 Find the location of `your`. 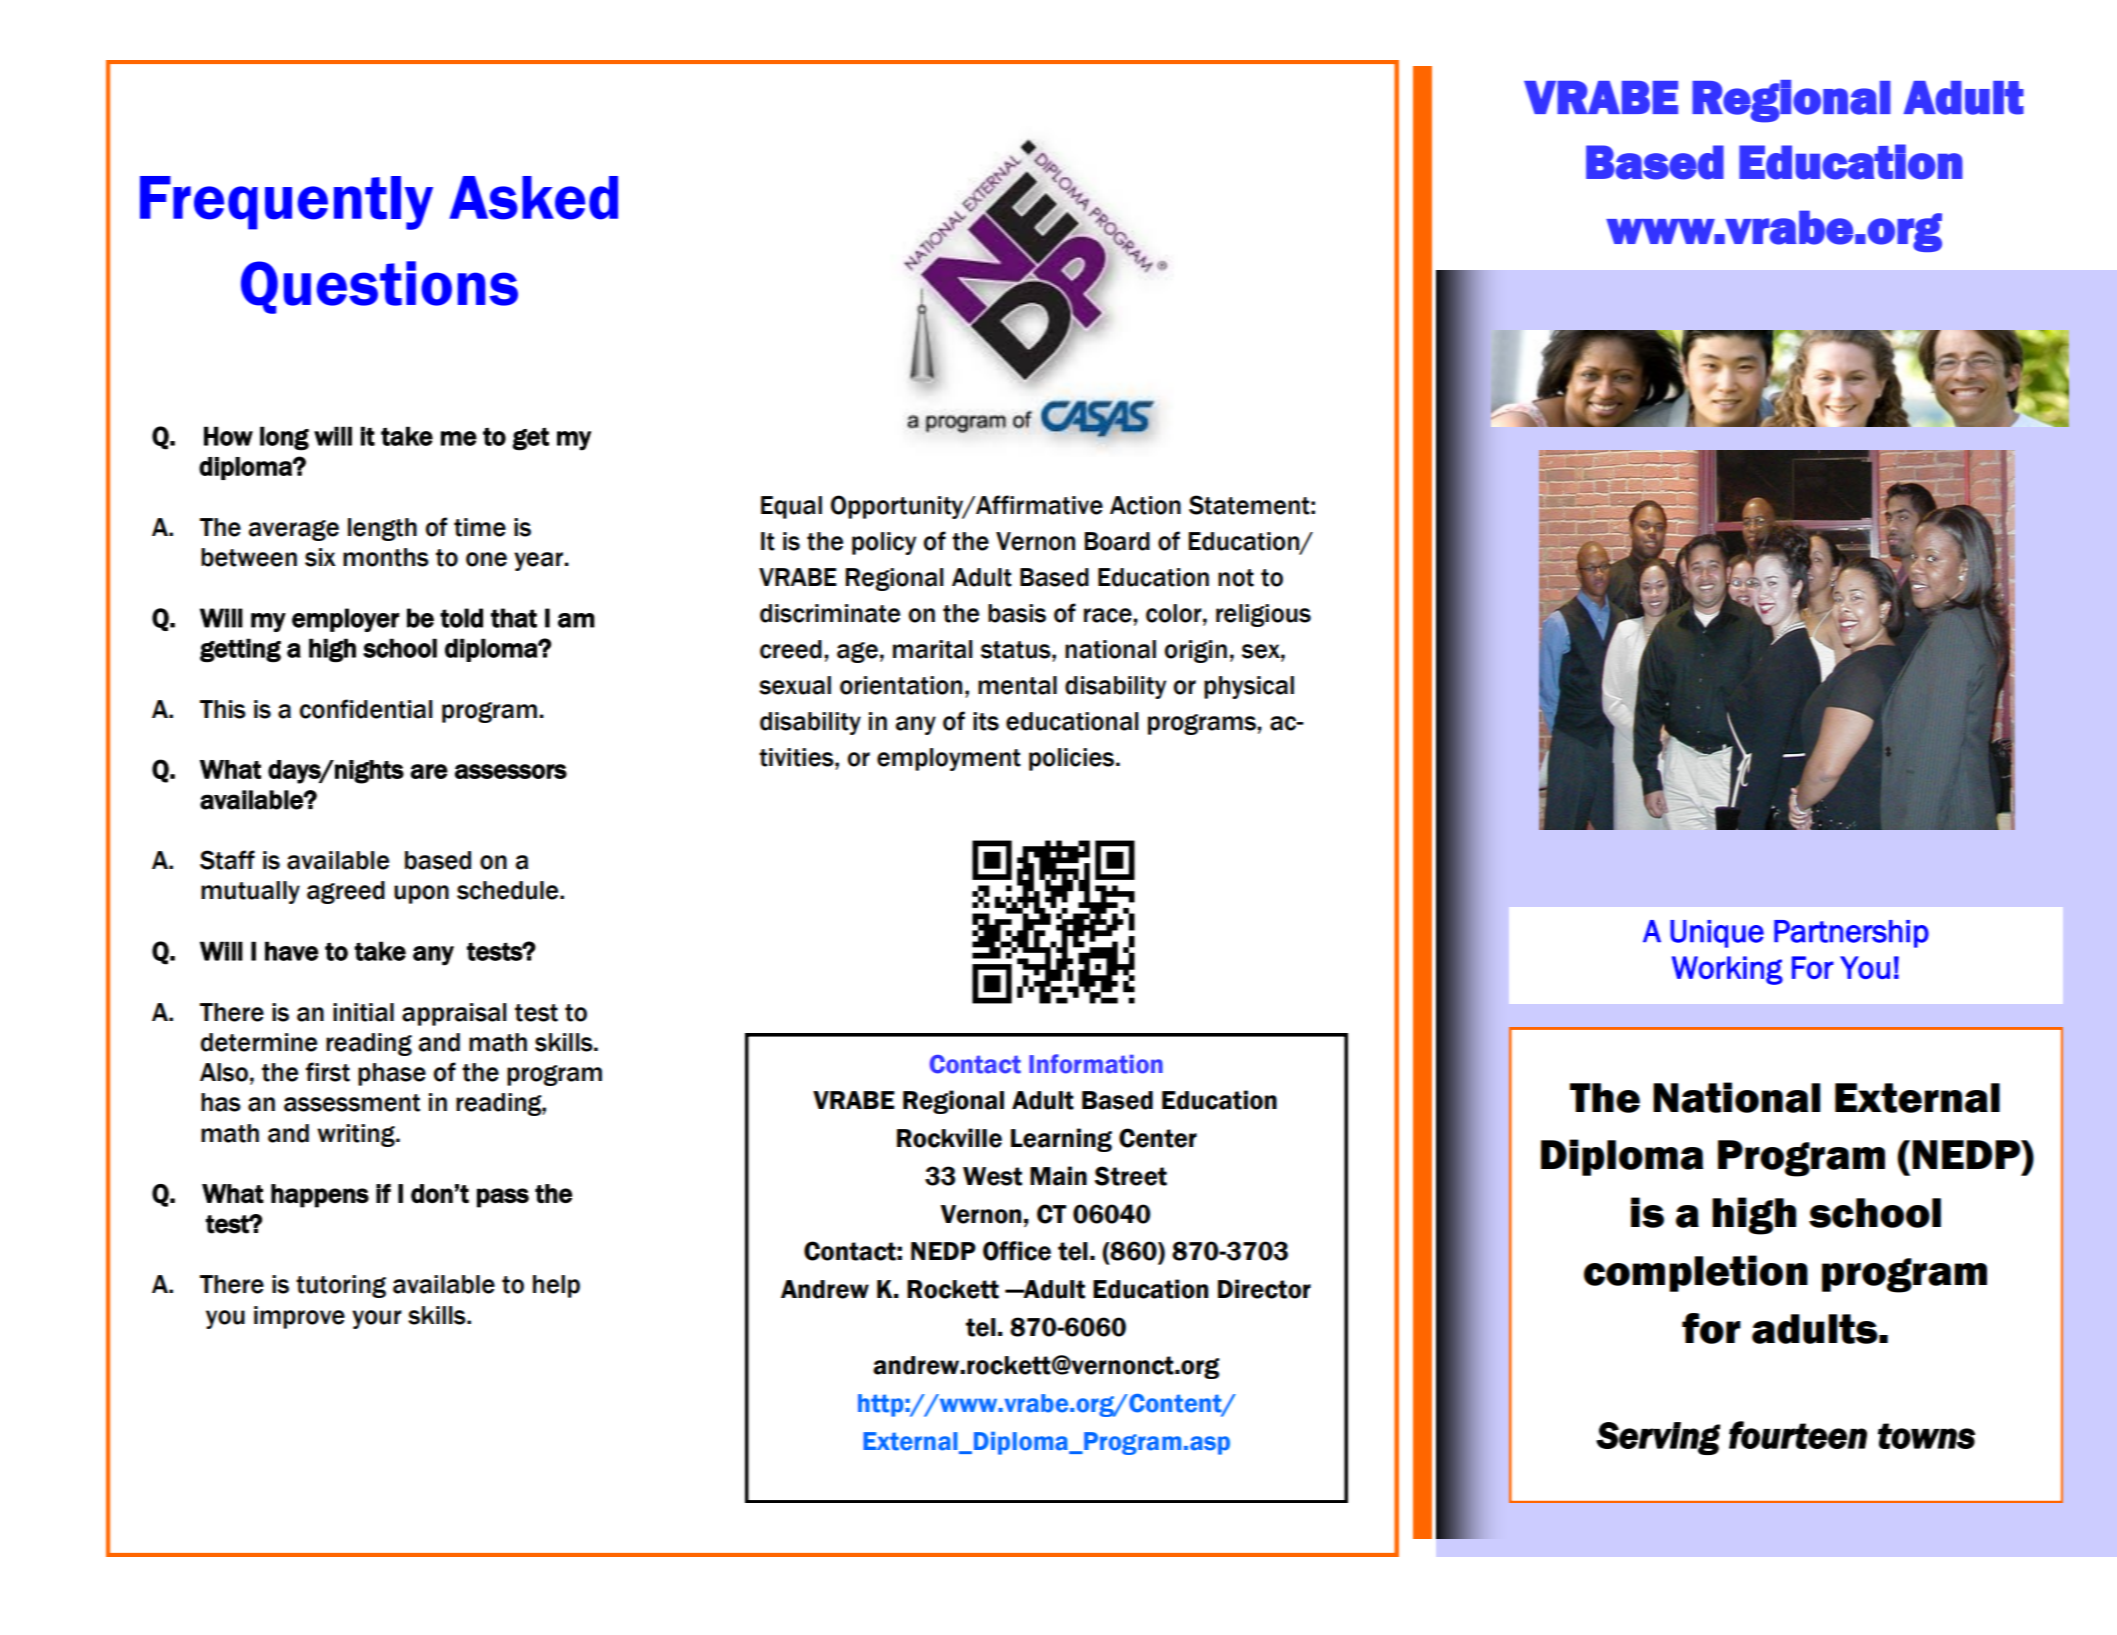

your is located at coordinates (377, 1319).
